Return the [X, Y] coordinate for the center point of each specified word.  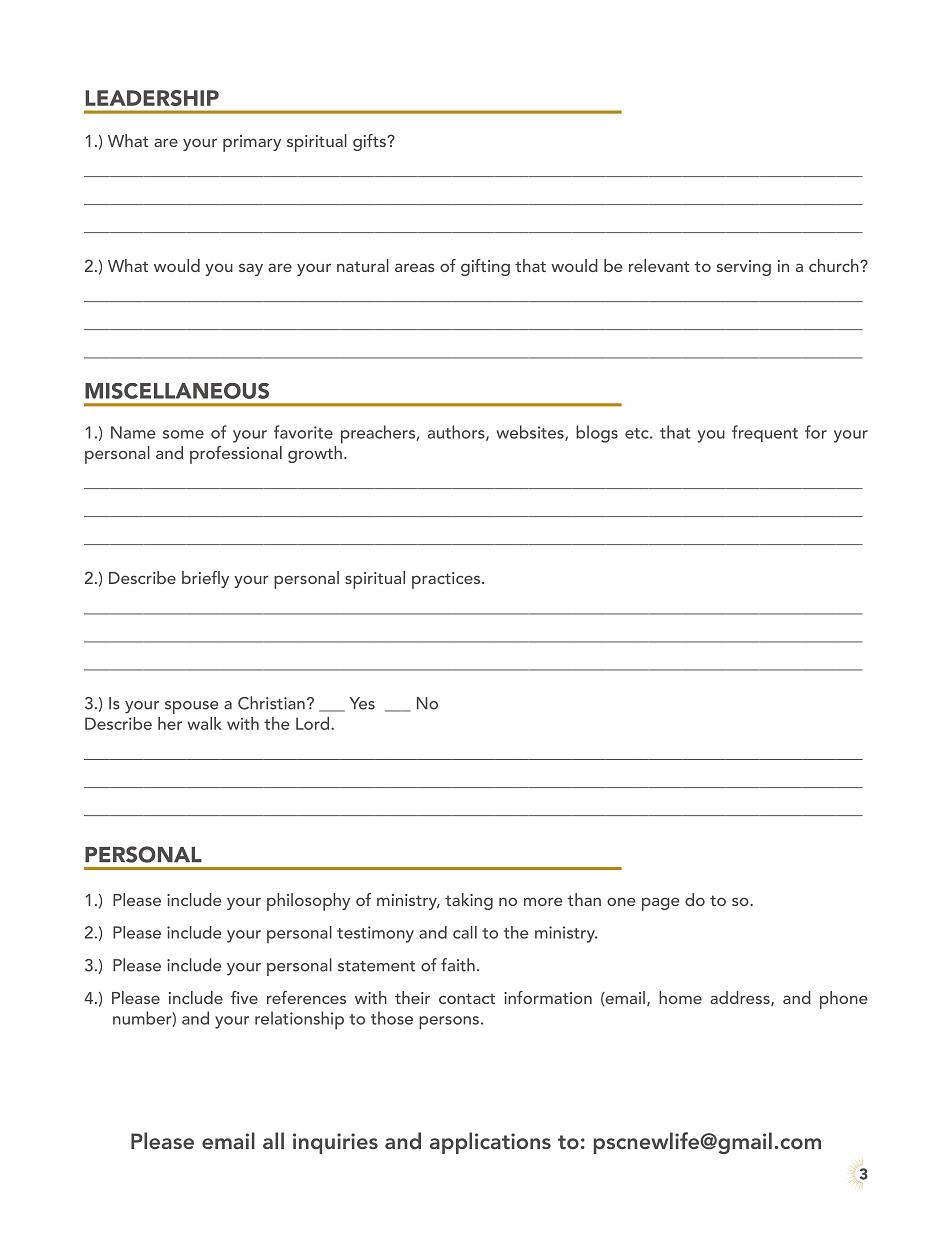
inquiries [335, 1143]
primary [252, 143]
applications [490, 1143]
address [741, 998]
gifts [370, 142]
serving [744, 268]
